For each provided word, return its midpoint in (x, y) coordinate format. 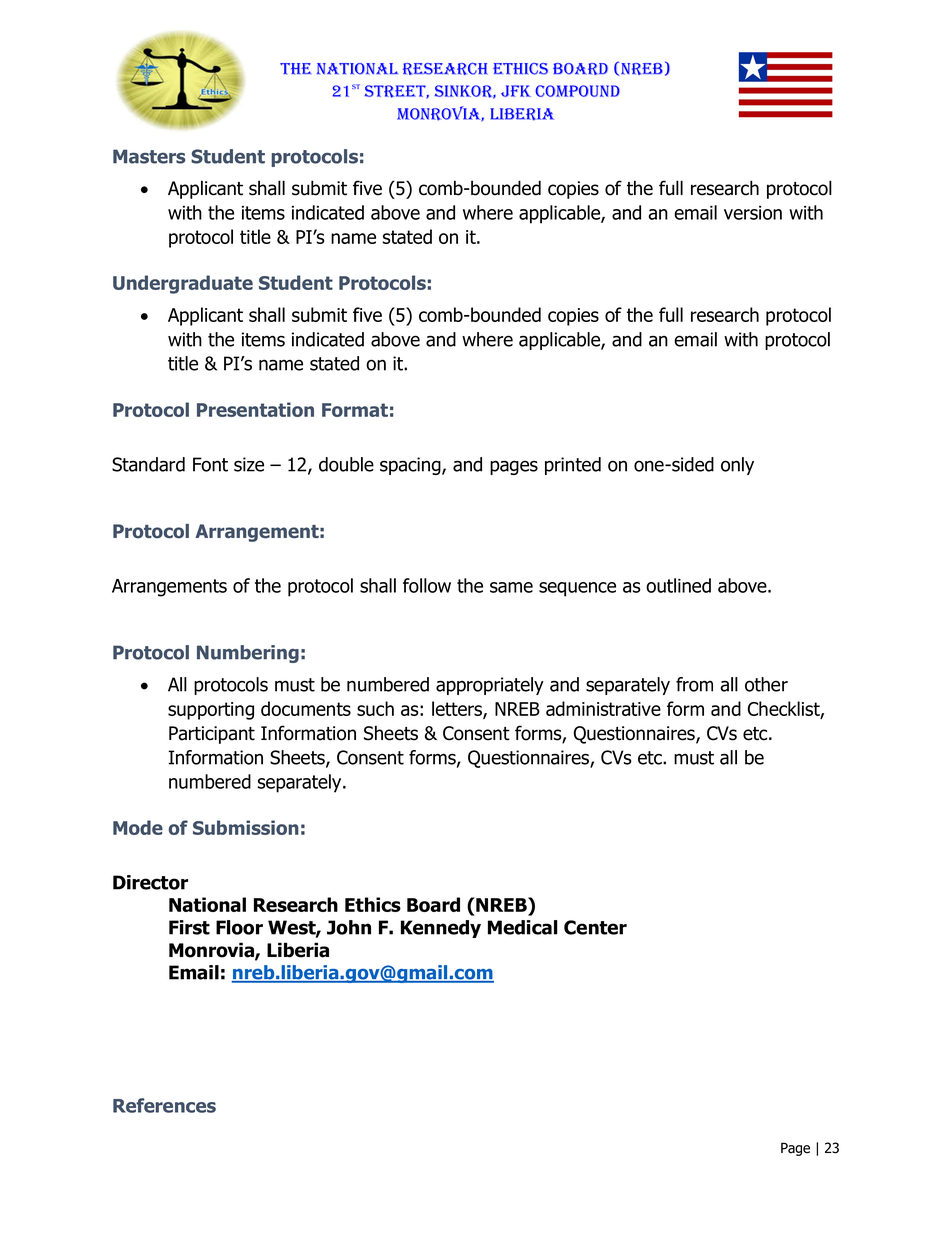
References (164, 1105)
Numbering (248, 654)
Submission (246, 827)
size (249, 464)
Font (210, 464)
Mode (138, 827)
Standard (148, 464)
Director (150, 882)
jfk (516, 91)
